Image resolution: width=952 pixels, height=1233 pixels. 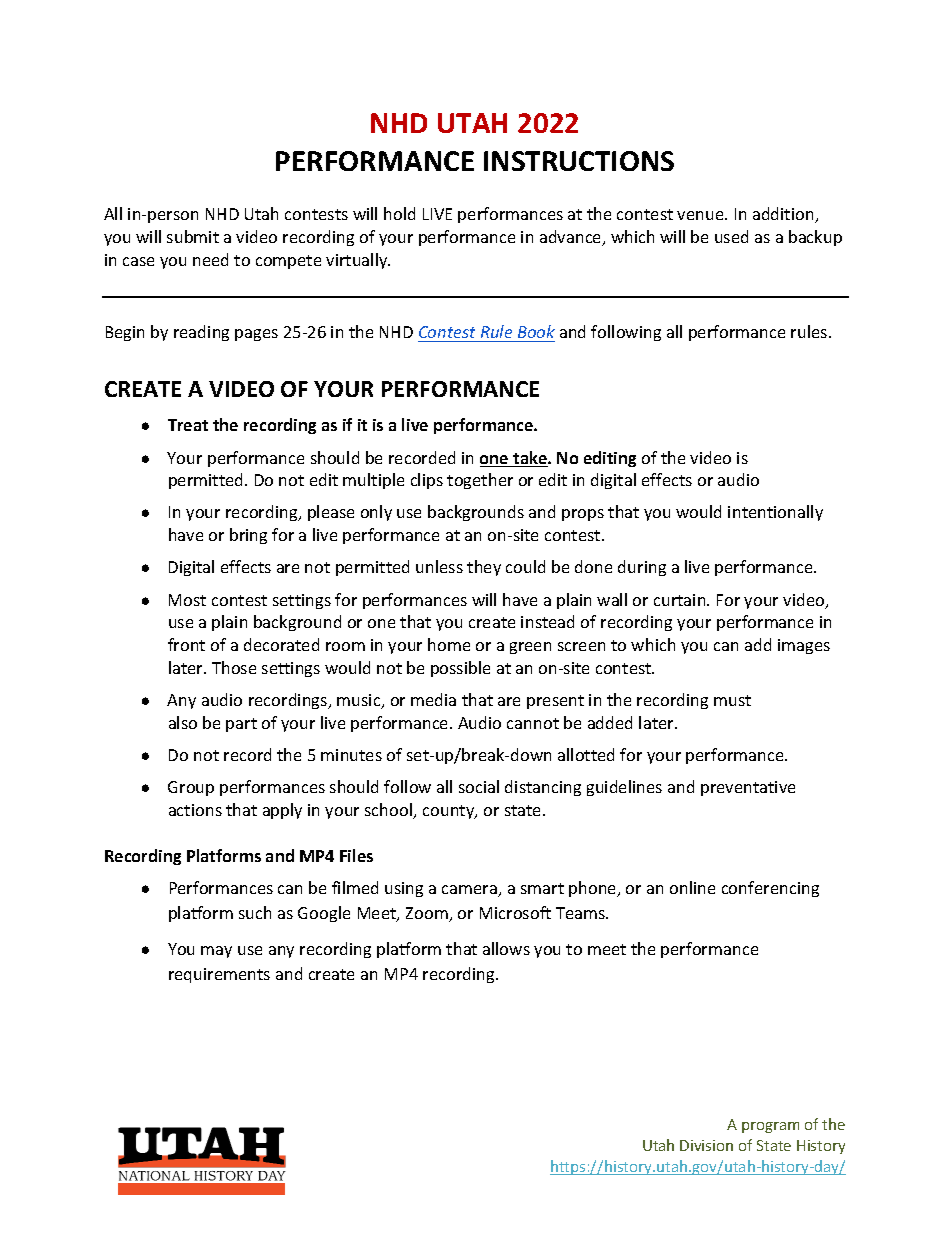 What do you see at coordinates (193, 236) in the image?
I see `submit` at bounding box center [193, 236].
